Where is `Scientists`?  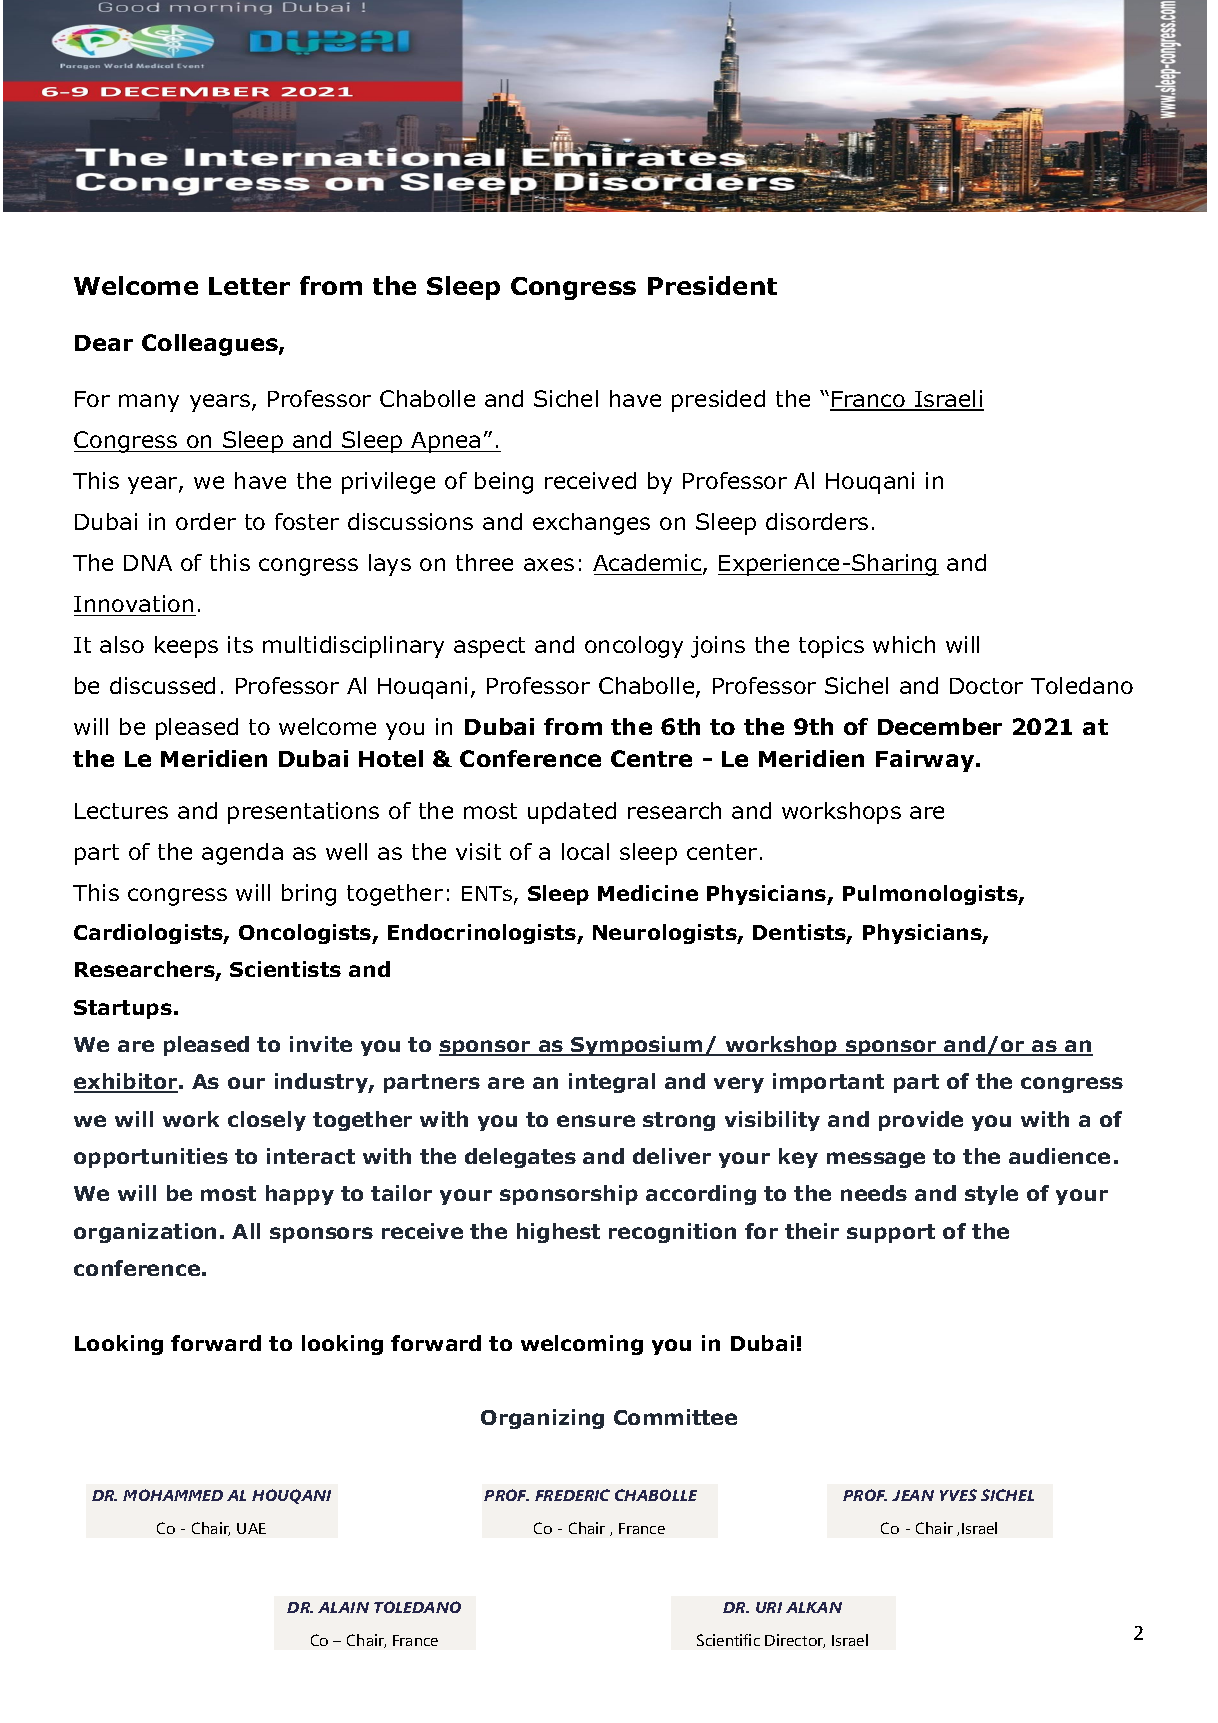
Scientists is located at coordinates (285, 969).
